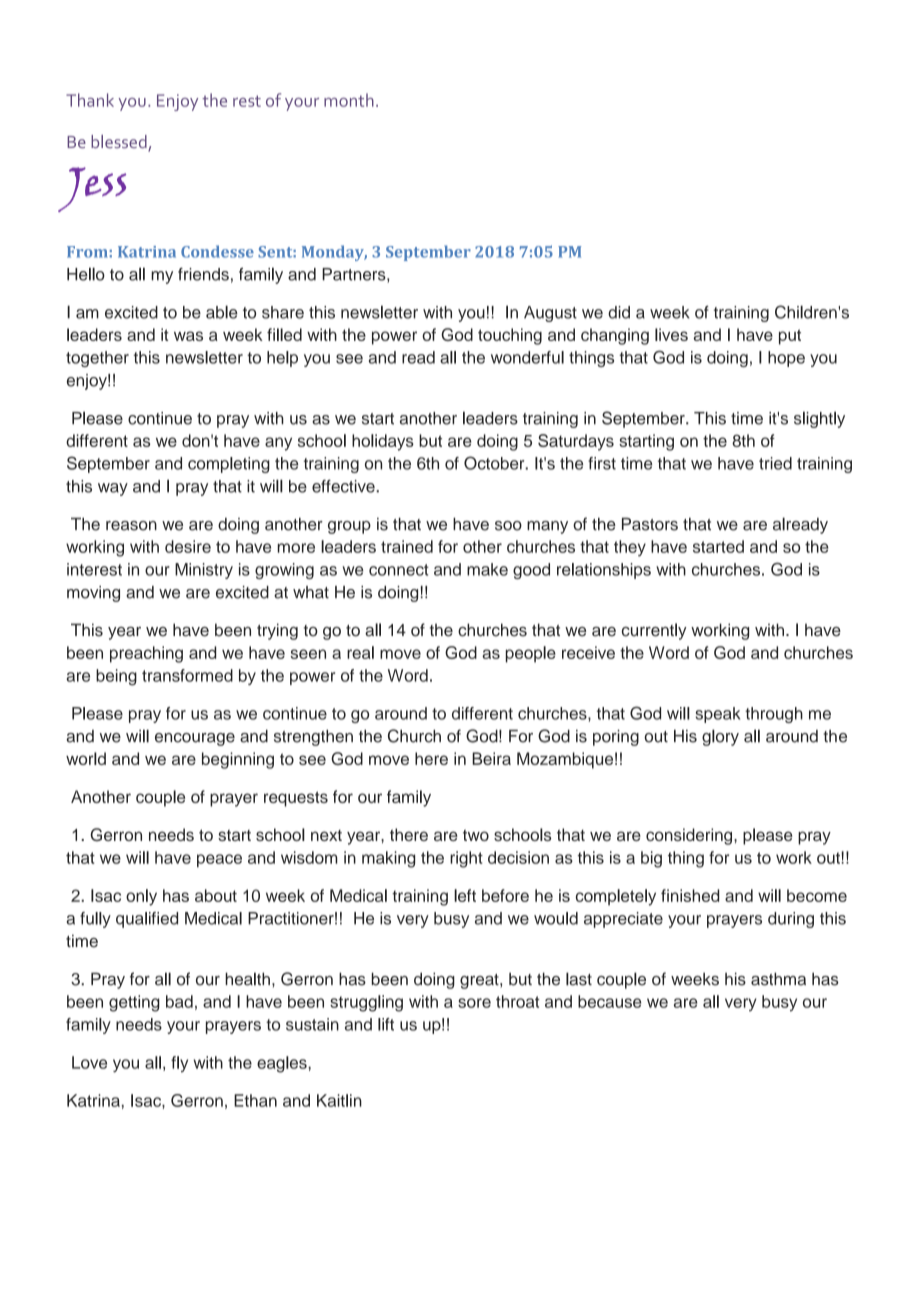  Describe the element at coordinates (383, 442) in the screenshot. I see `holidays` at that location.
